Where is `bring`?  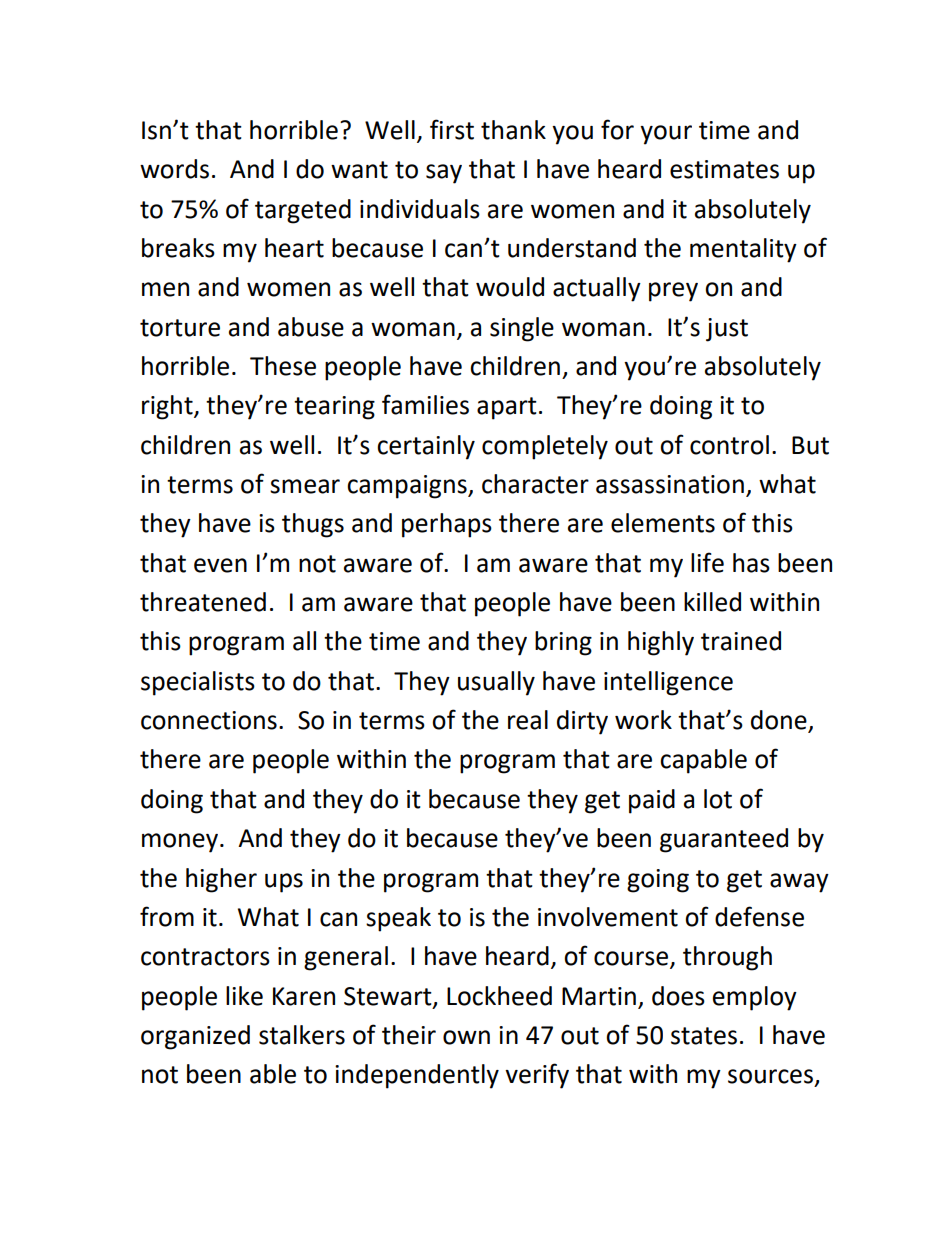 bring is located at coordinates (563, 643).
